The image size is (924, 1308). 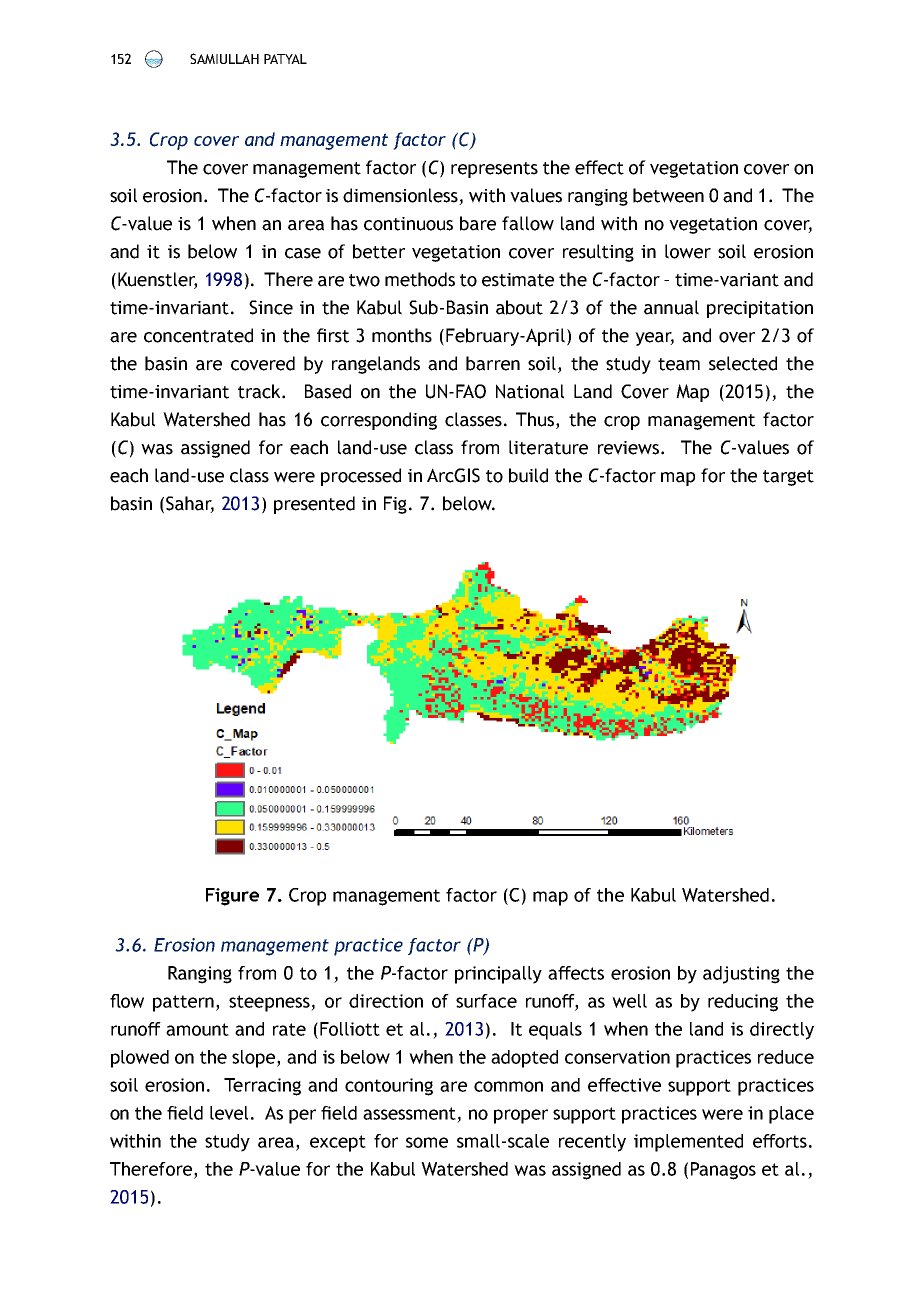 I want to click on implemented, so click(x=688, y=1143).
